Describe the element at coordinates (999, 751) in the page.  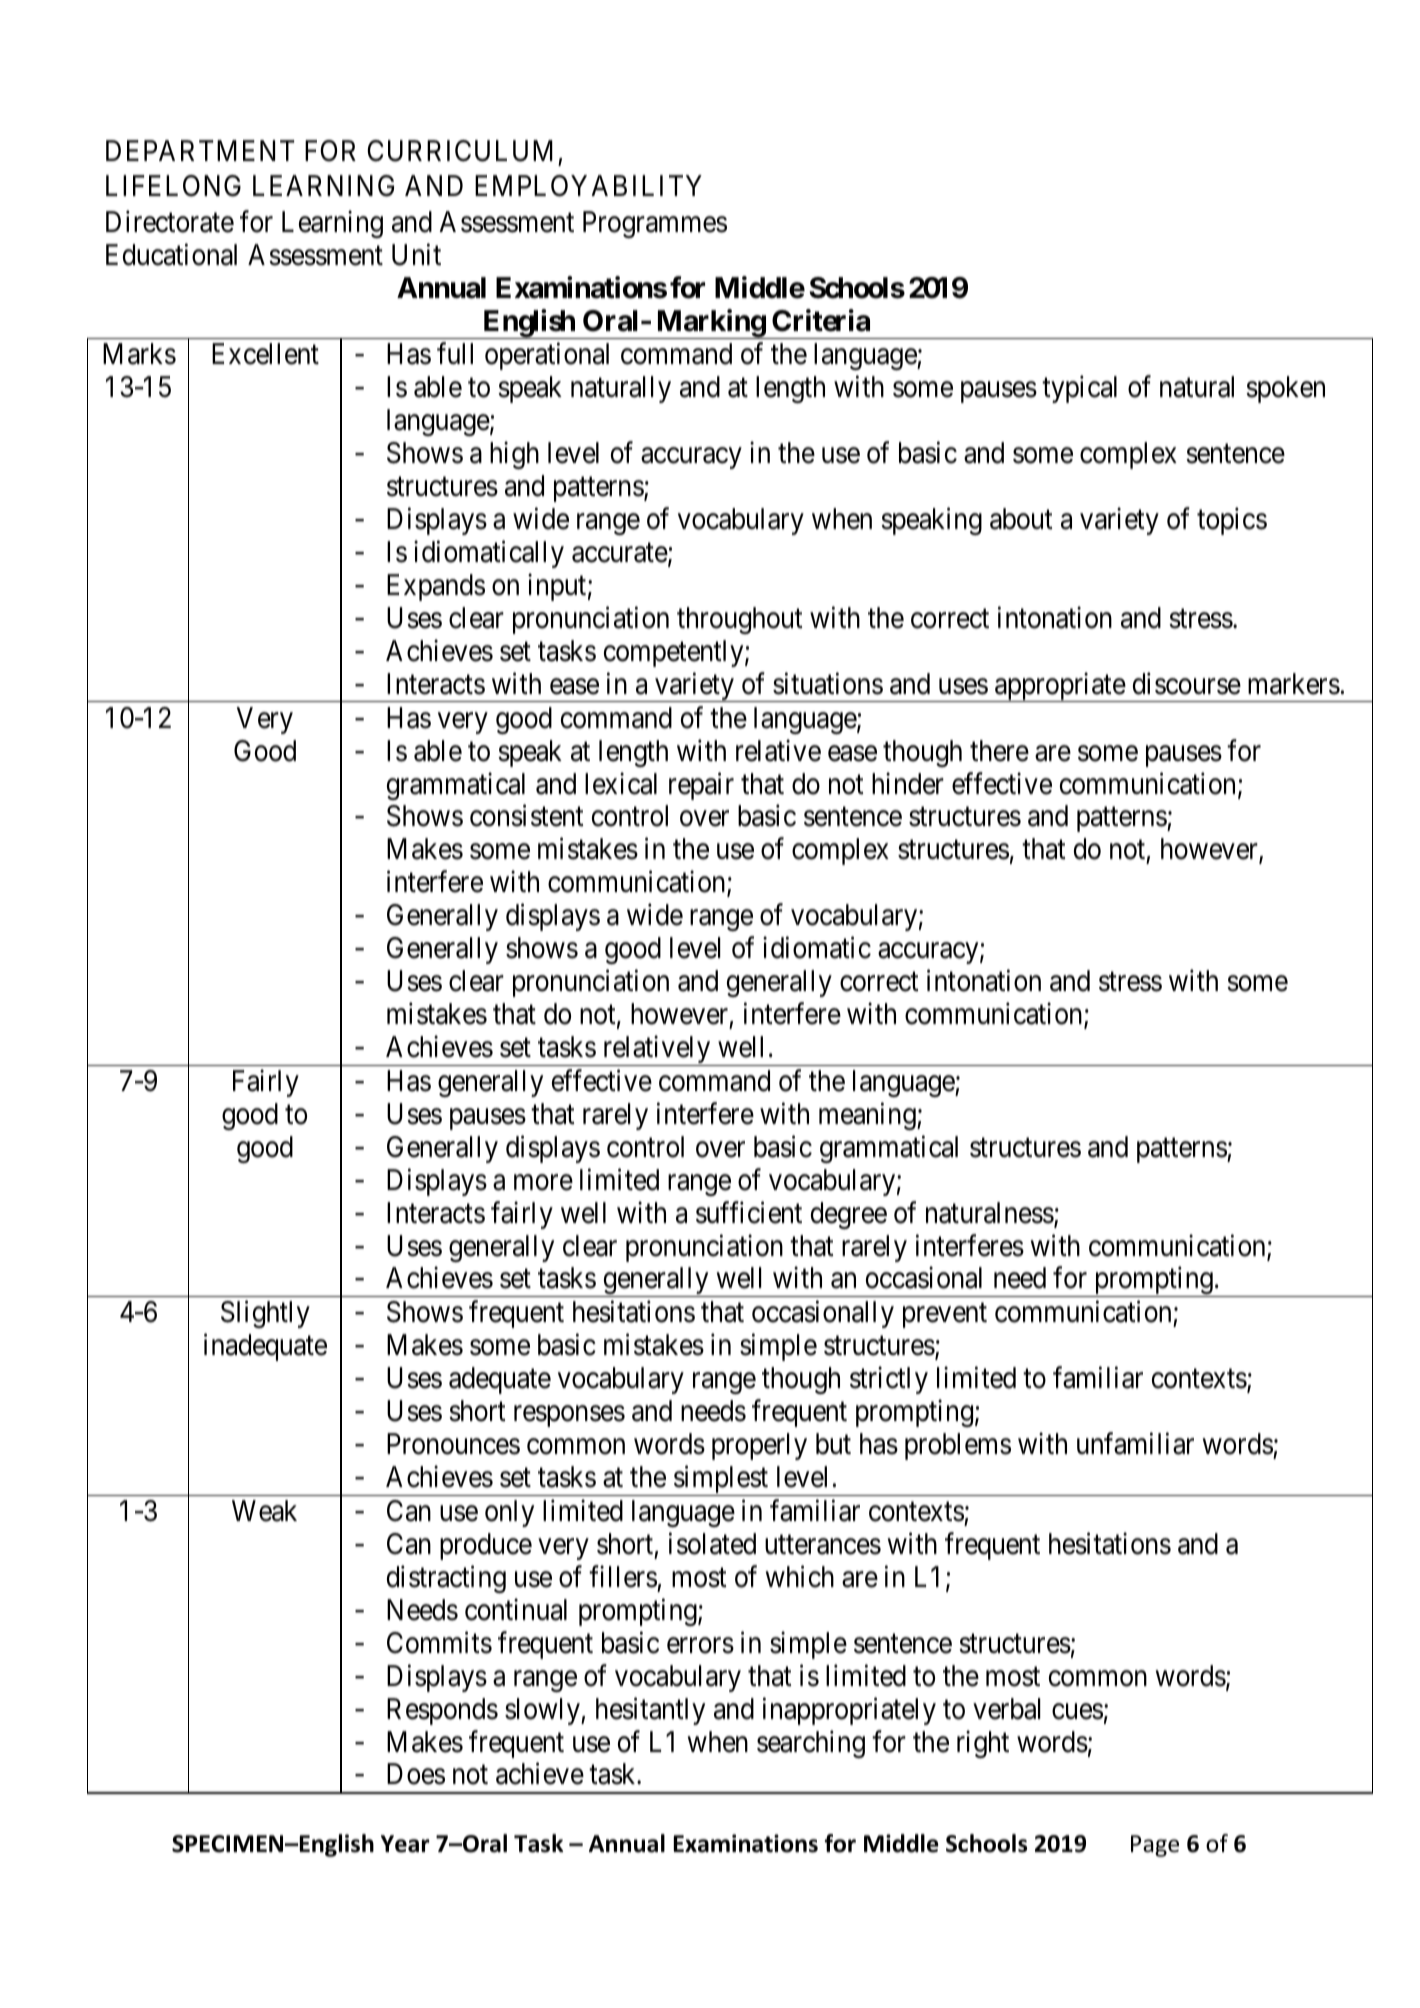
I see `there` at that location.
